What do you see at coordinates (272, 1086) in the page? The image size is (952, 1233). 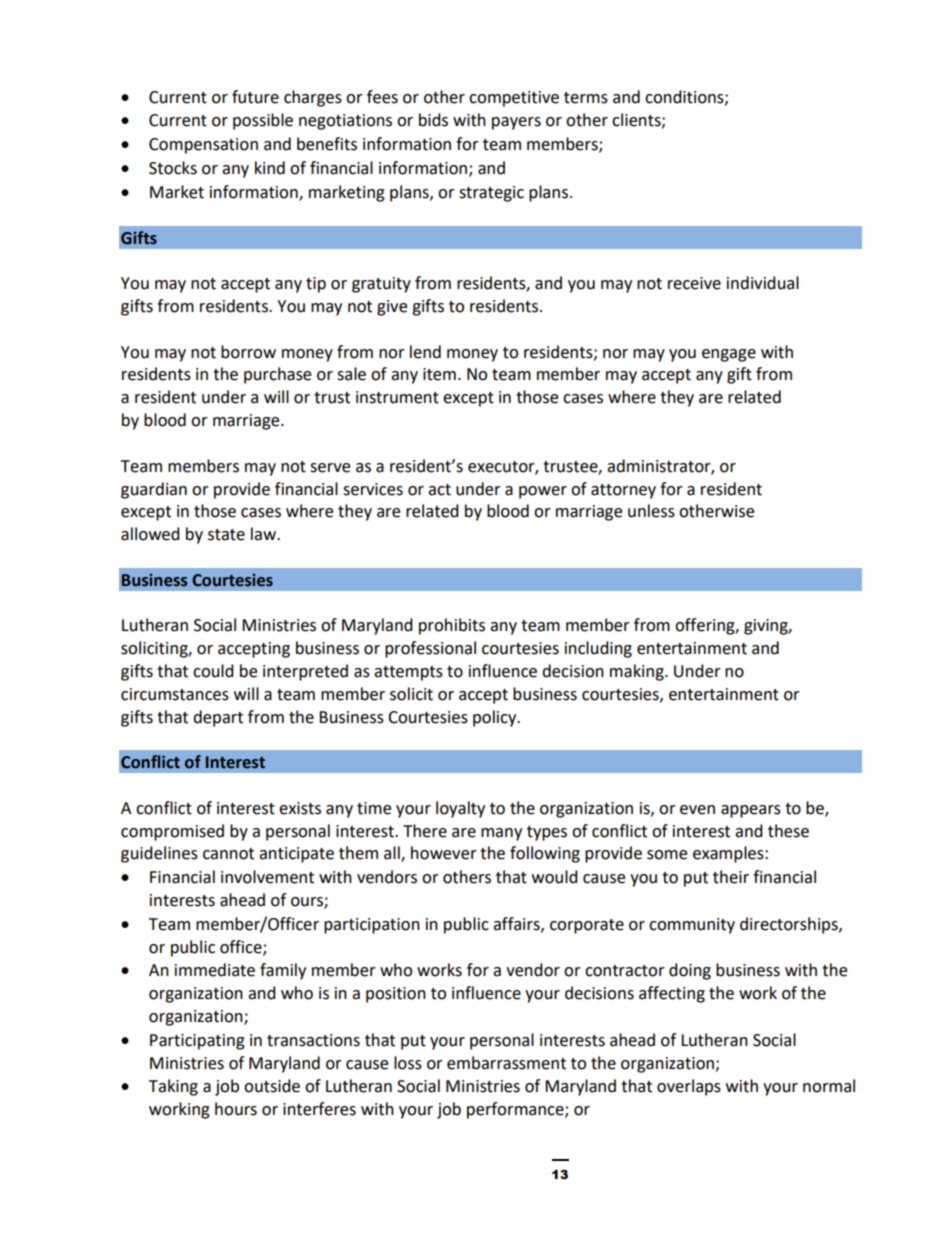 I see `outside` at bounding box center [272, 1086].
